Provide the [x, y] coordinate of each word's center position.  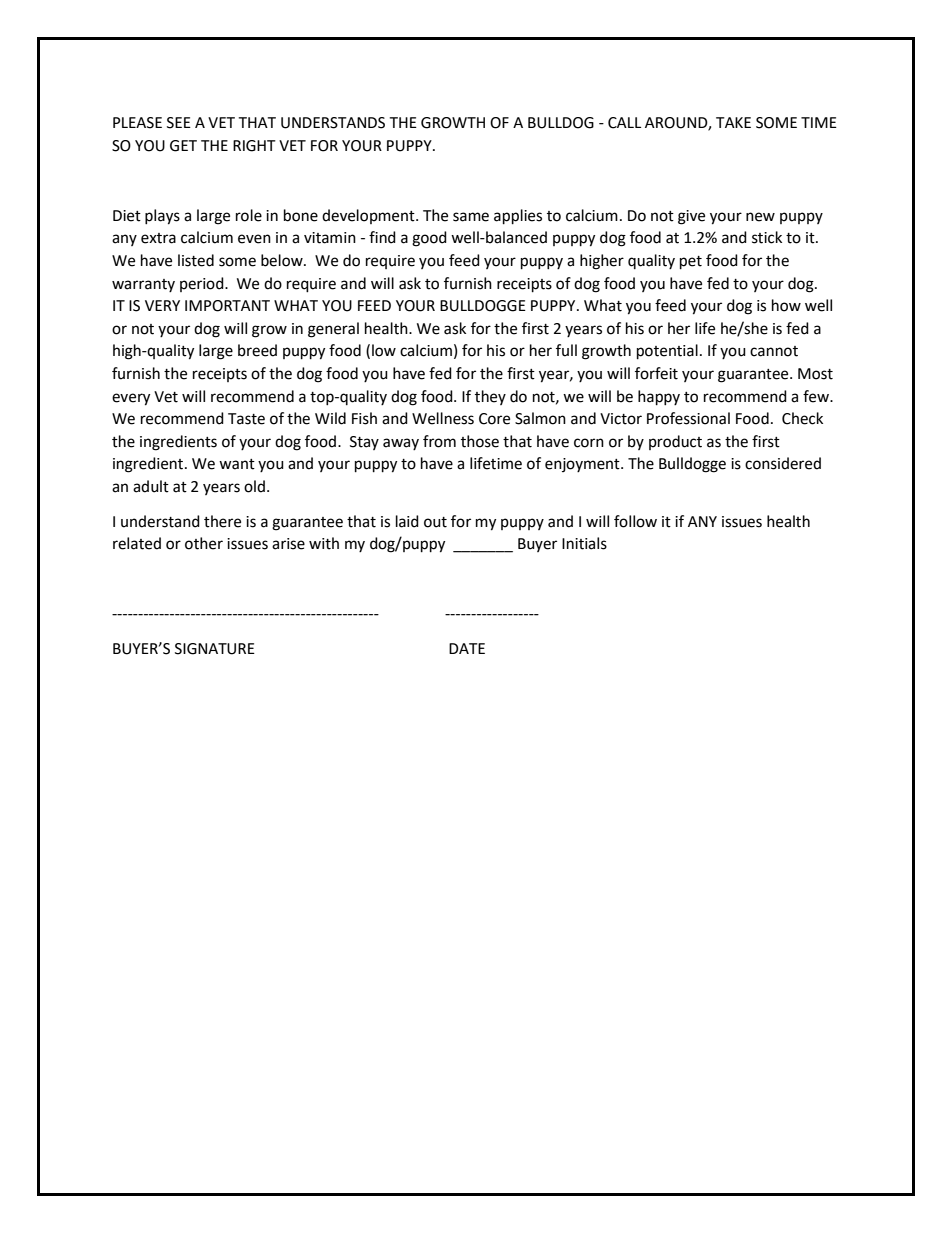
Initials [584, 543]
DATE [467, 648]
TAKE [733, 122]
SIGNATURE [215, 649]
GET [183, 146]
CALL [624, 123]
